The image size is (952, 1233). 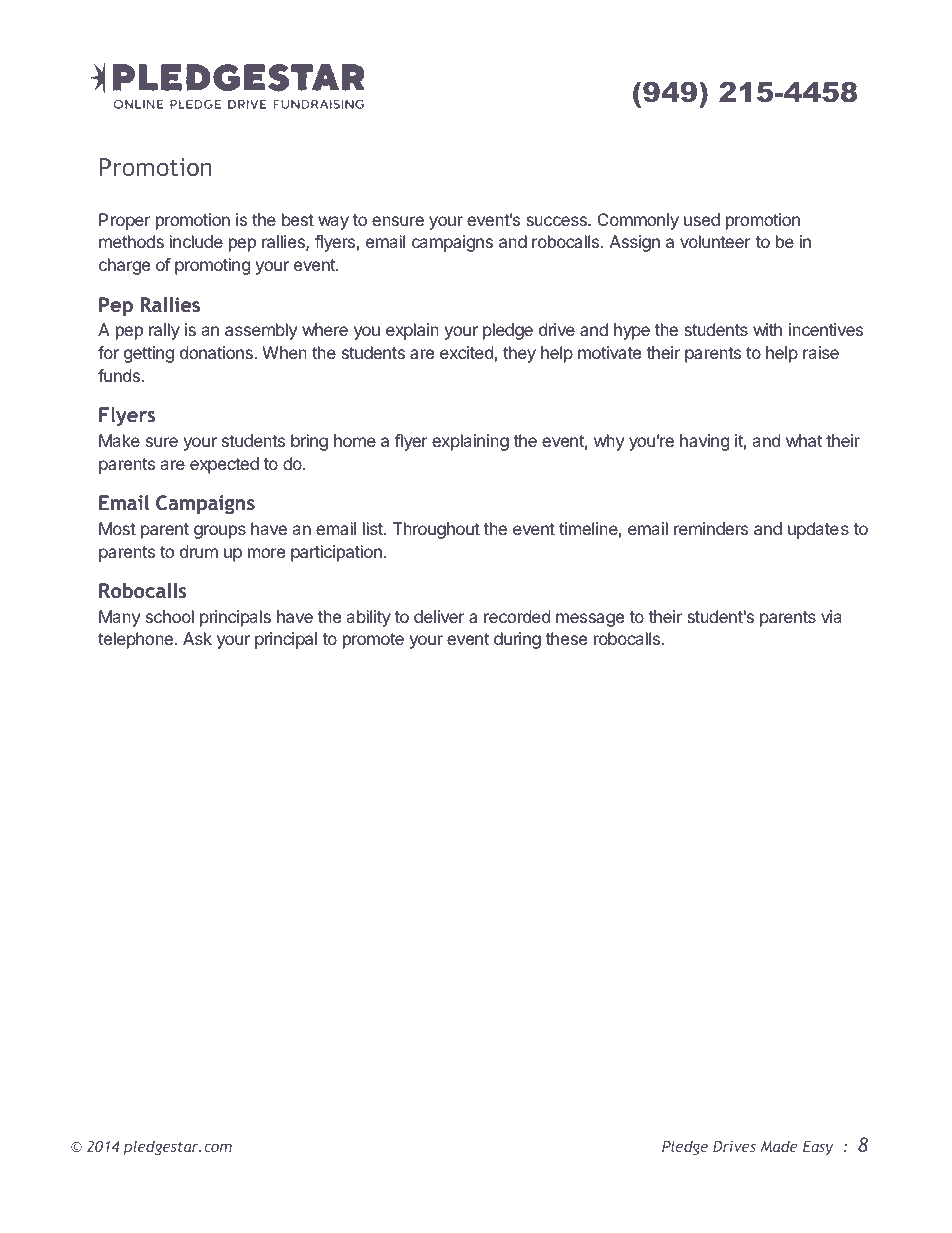 I want to click on these, so click(x=566, y=638).
